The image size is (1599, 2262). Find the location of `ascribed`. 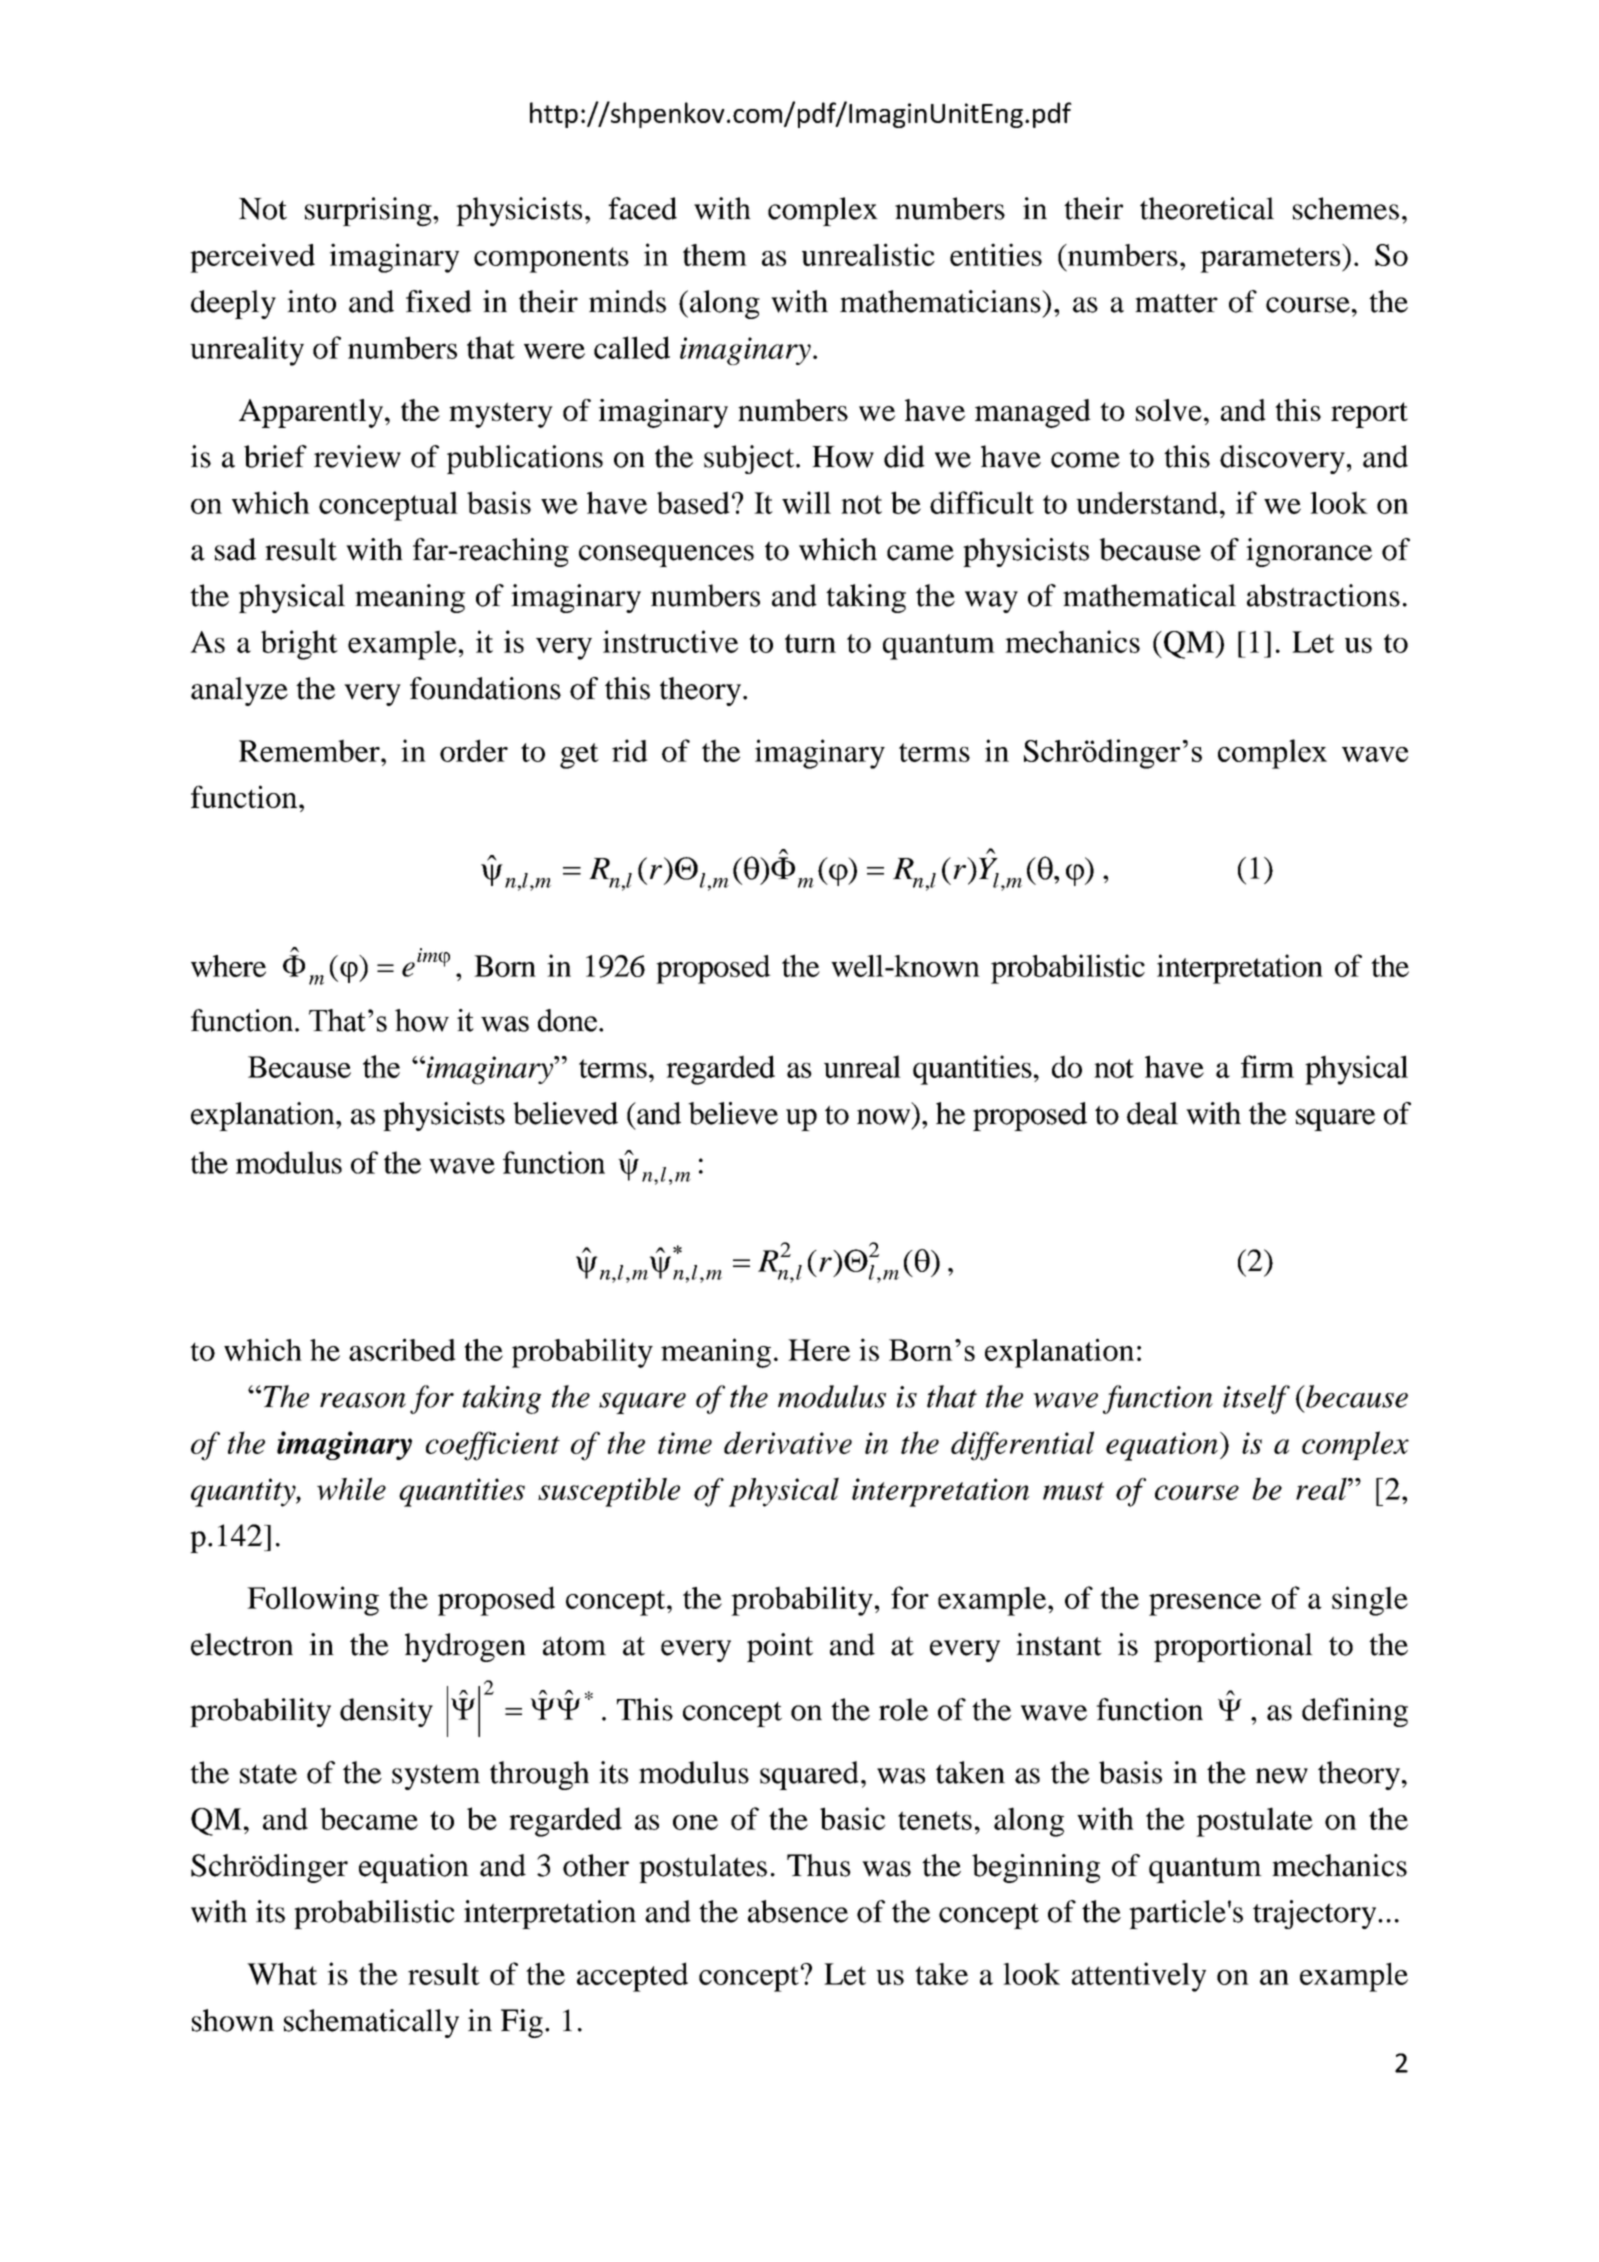

ascribed is located at coordinates (402, 1349).
